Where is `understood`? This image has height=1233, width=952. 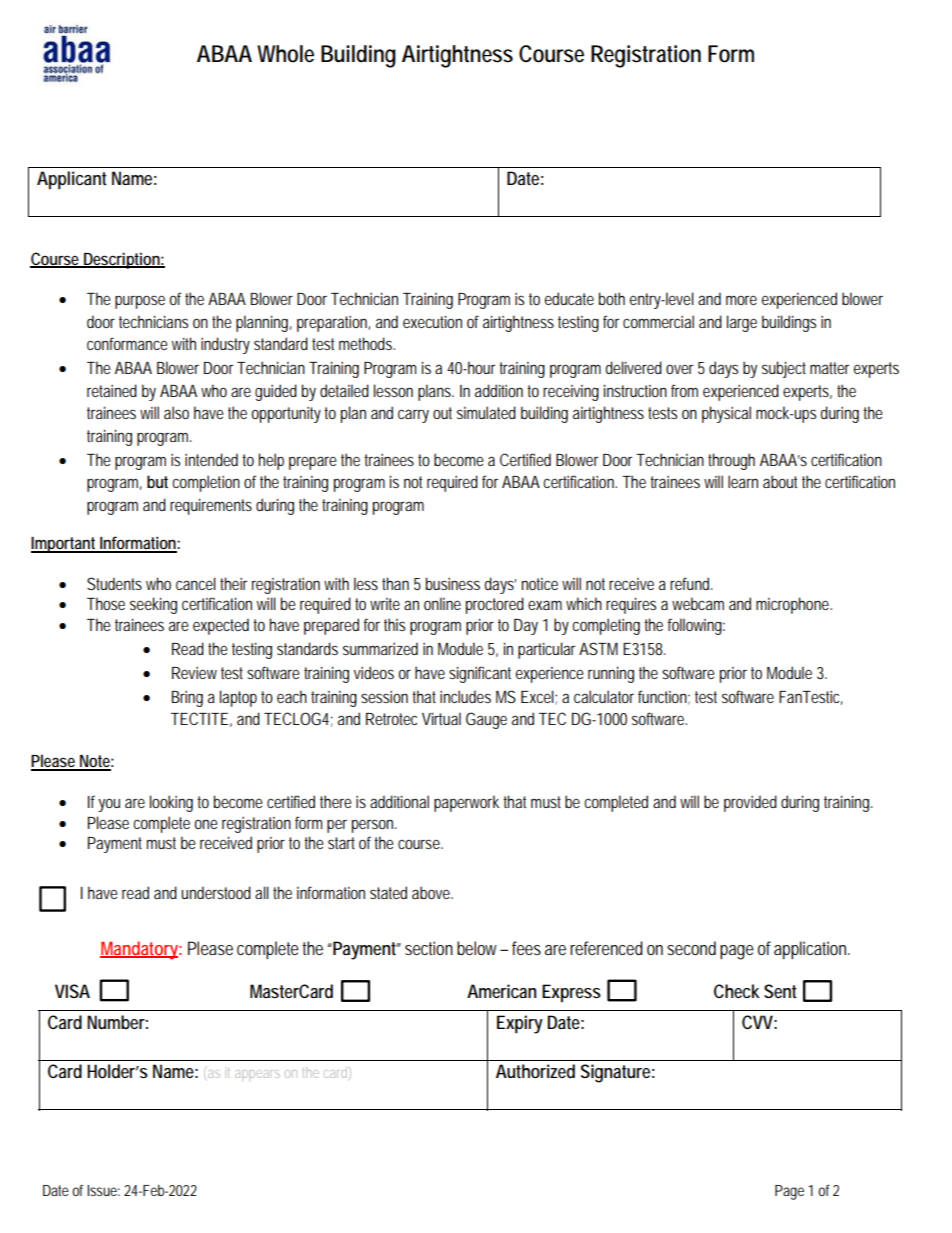 understood is located at coordinates (216, 892).
